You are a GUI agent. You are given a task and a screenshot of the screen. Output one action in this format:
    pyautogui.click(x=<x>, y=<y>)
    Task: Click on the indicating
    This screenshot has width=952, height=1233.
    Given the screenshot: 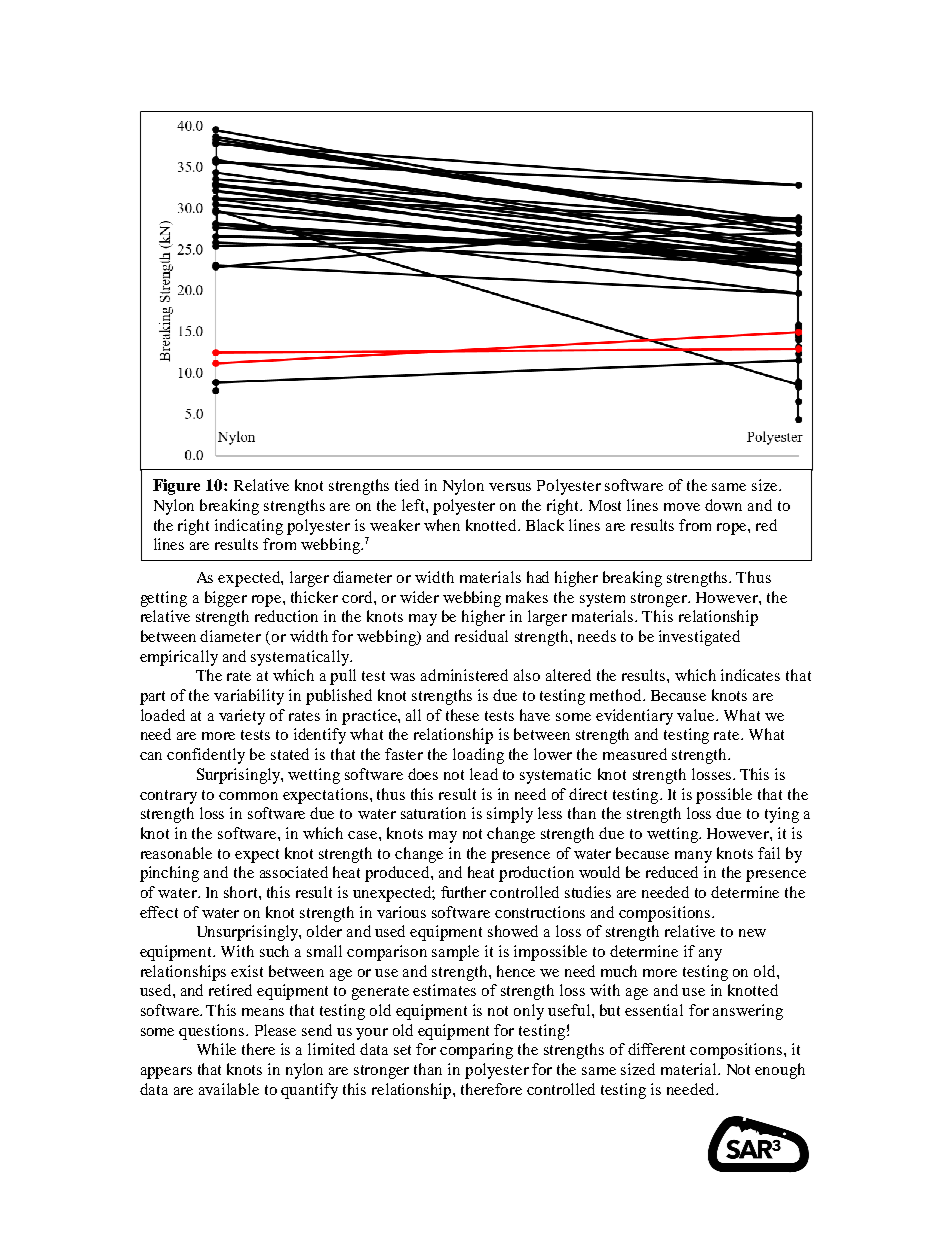 What is the action you would take?
    pyautogui.click(x=249, y=527)
